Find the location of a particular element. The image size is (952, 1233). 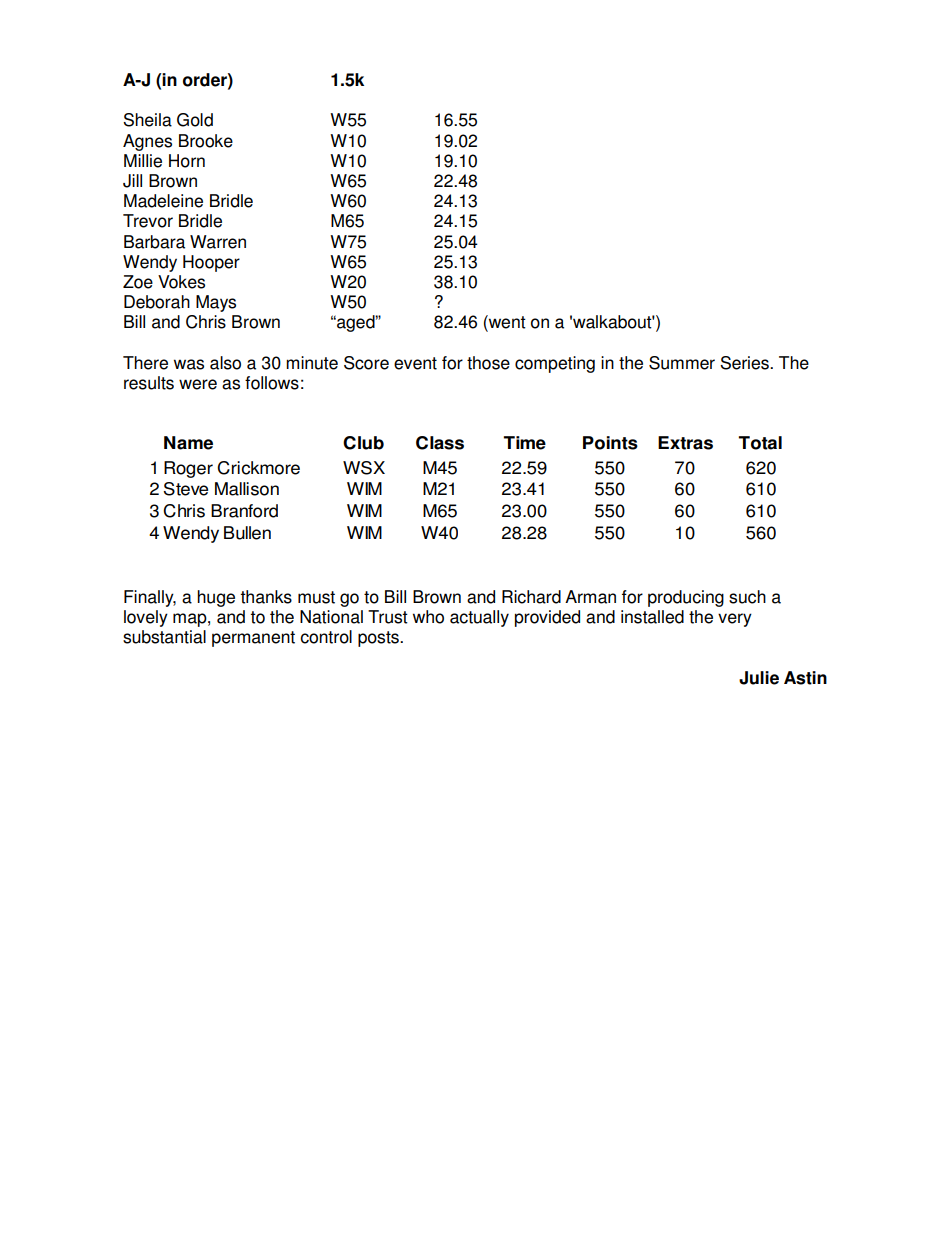

huge is located at coordinates (216, 598).
